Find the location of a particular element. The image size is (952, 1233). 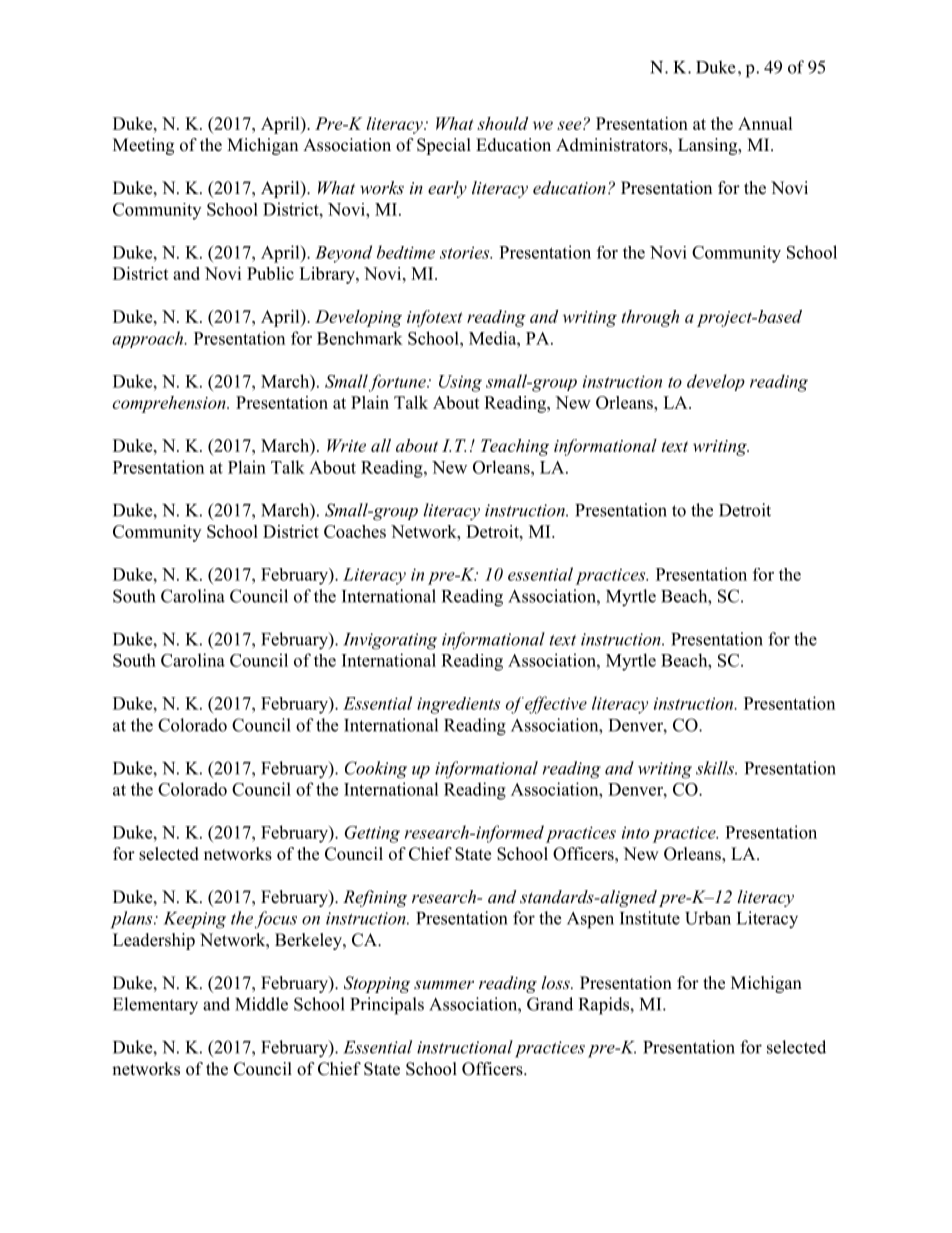

Meeting is located at coordinates (143, 146).
